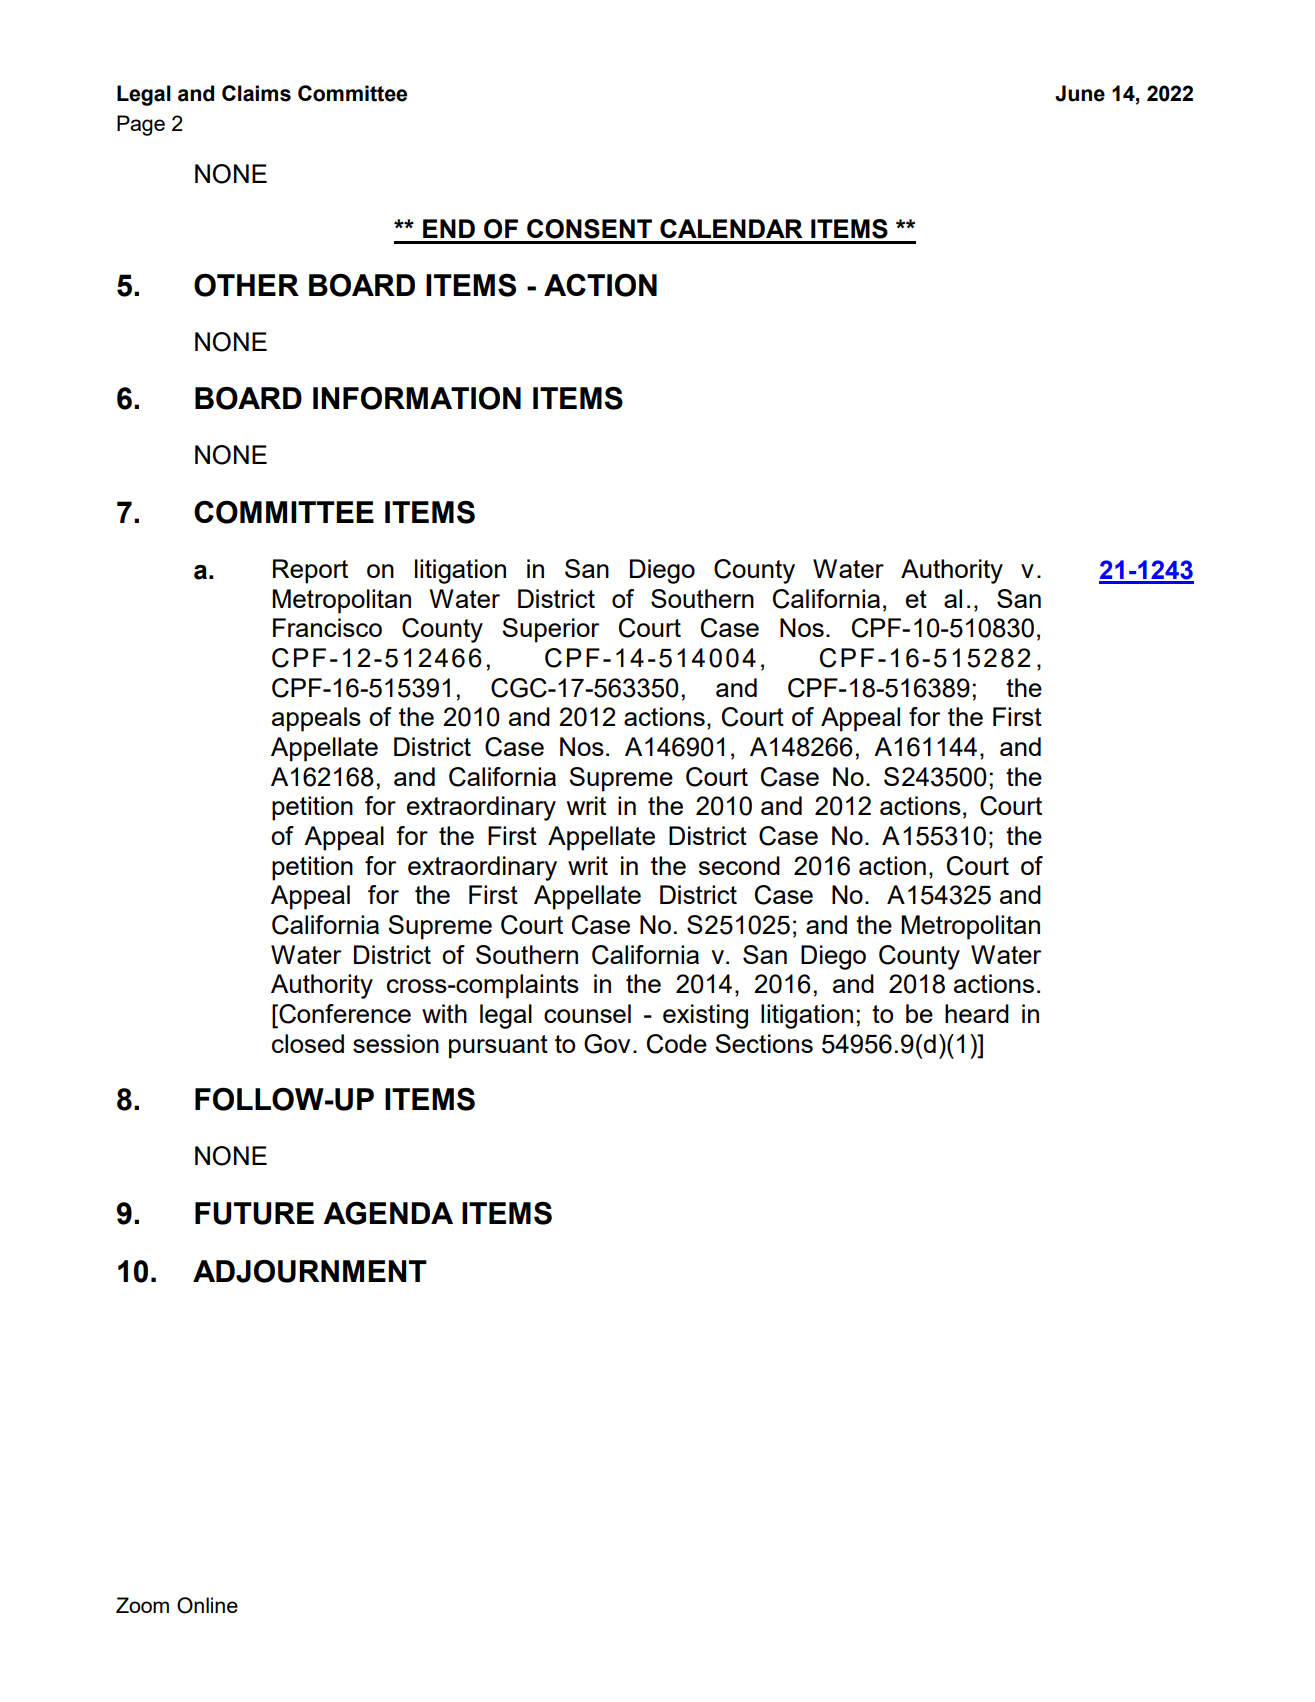  I want to click on Claims, so click(256, 93).
